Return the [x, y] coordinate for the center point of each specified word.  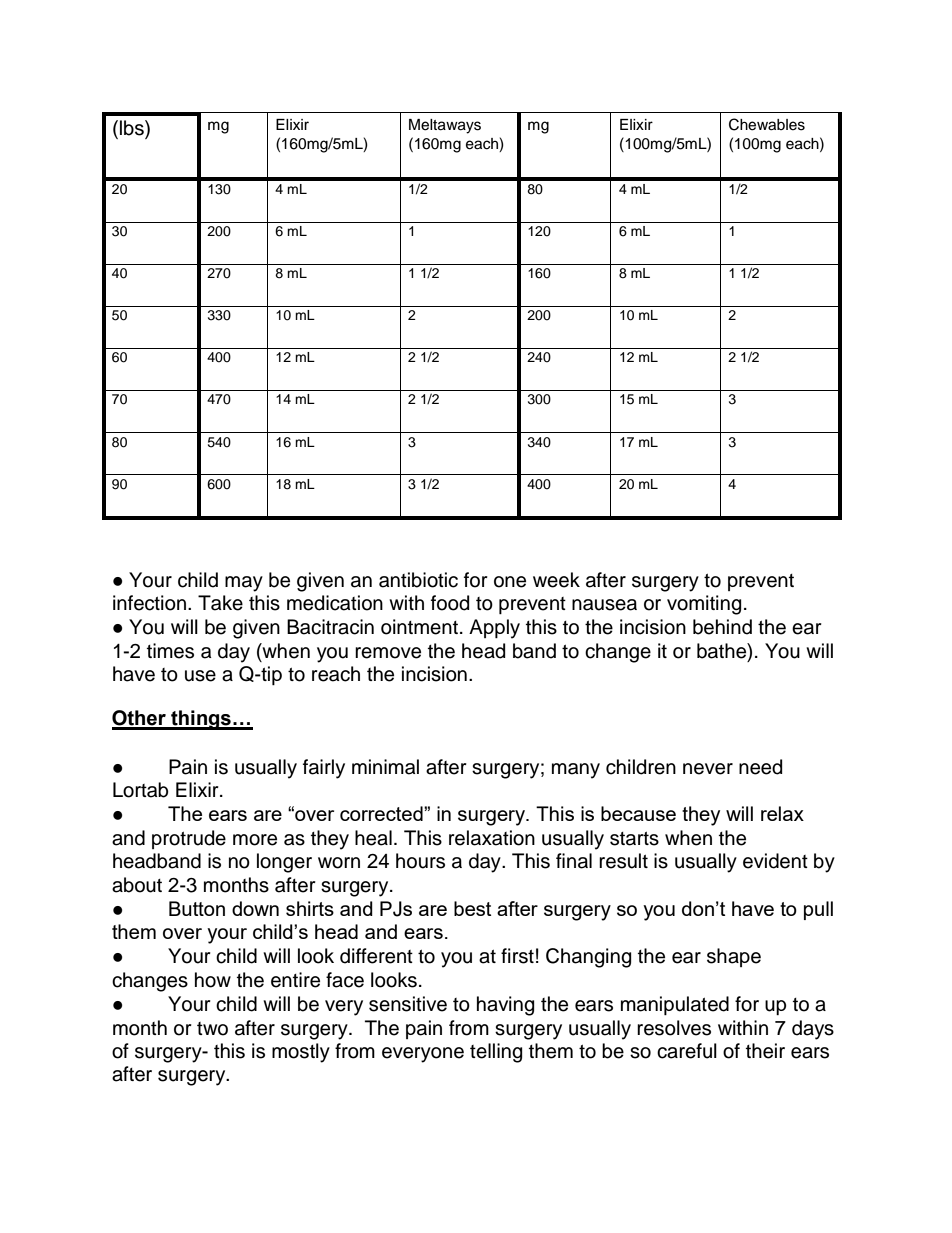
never [708, 769]
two [212, 1029]
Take [220, 603]
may [244, 584]
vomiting [704, 605]
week [556, 580]
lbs [133, 128]
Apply [494, 629]
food [450, 603]
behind [722, 627]
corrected [382, 813]
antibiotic [418, 580]
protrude [189, 839]
